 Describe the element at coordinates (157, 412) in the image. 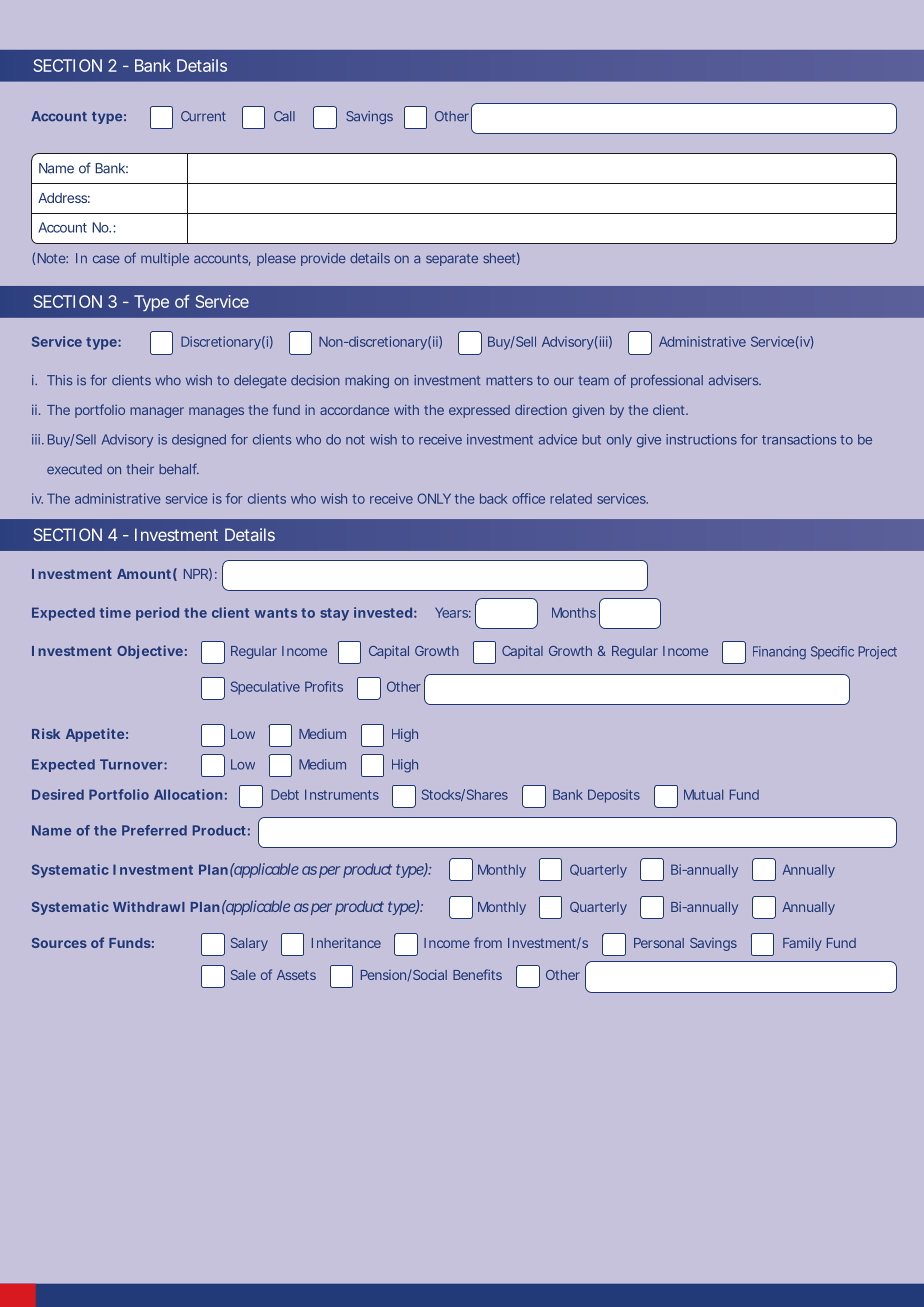

I see `manager` at that location.
